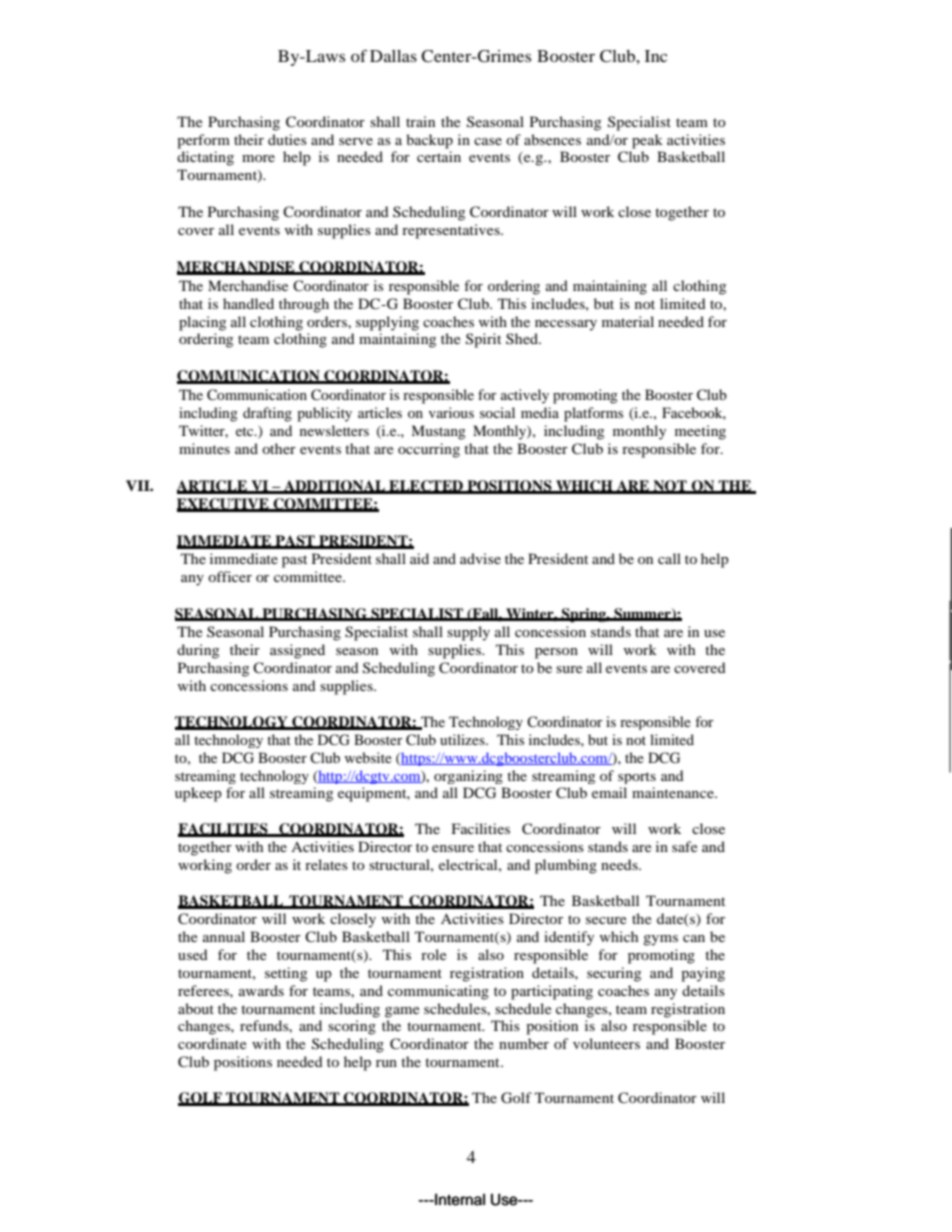  I want to click on Internal, so click(459, 1199).
